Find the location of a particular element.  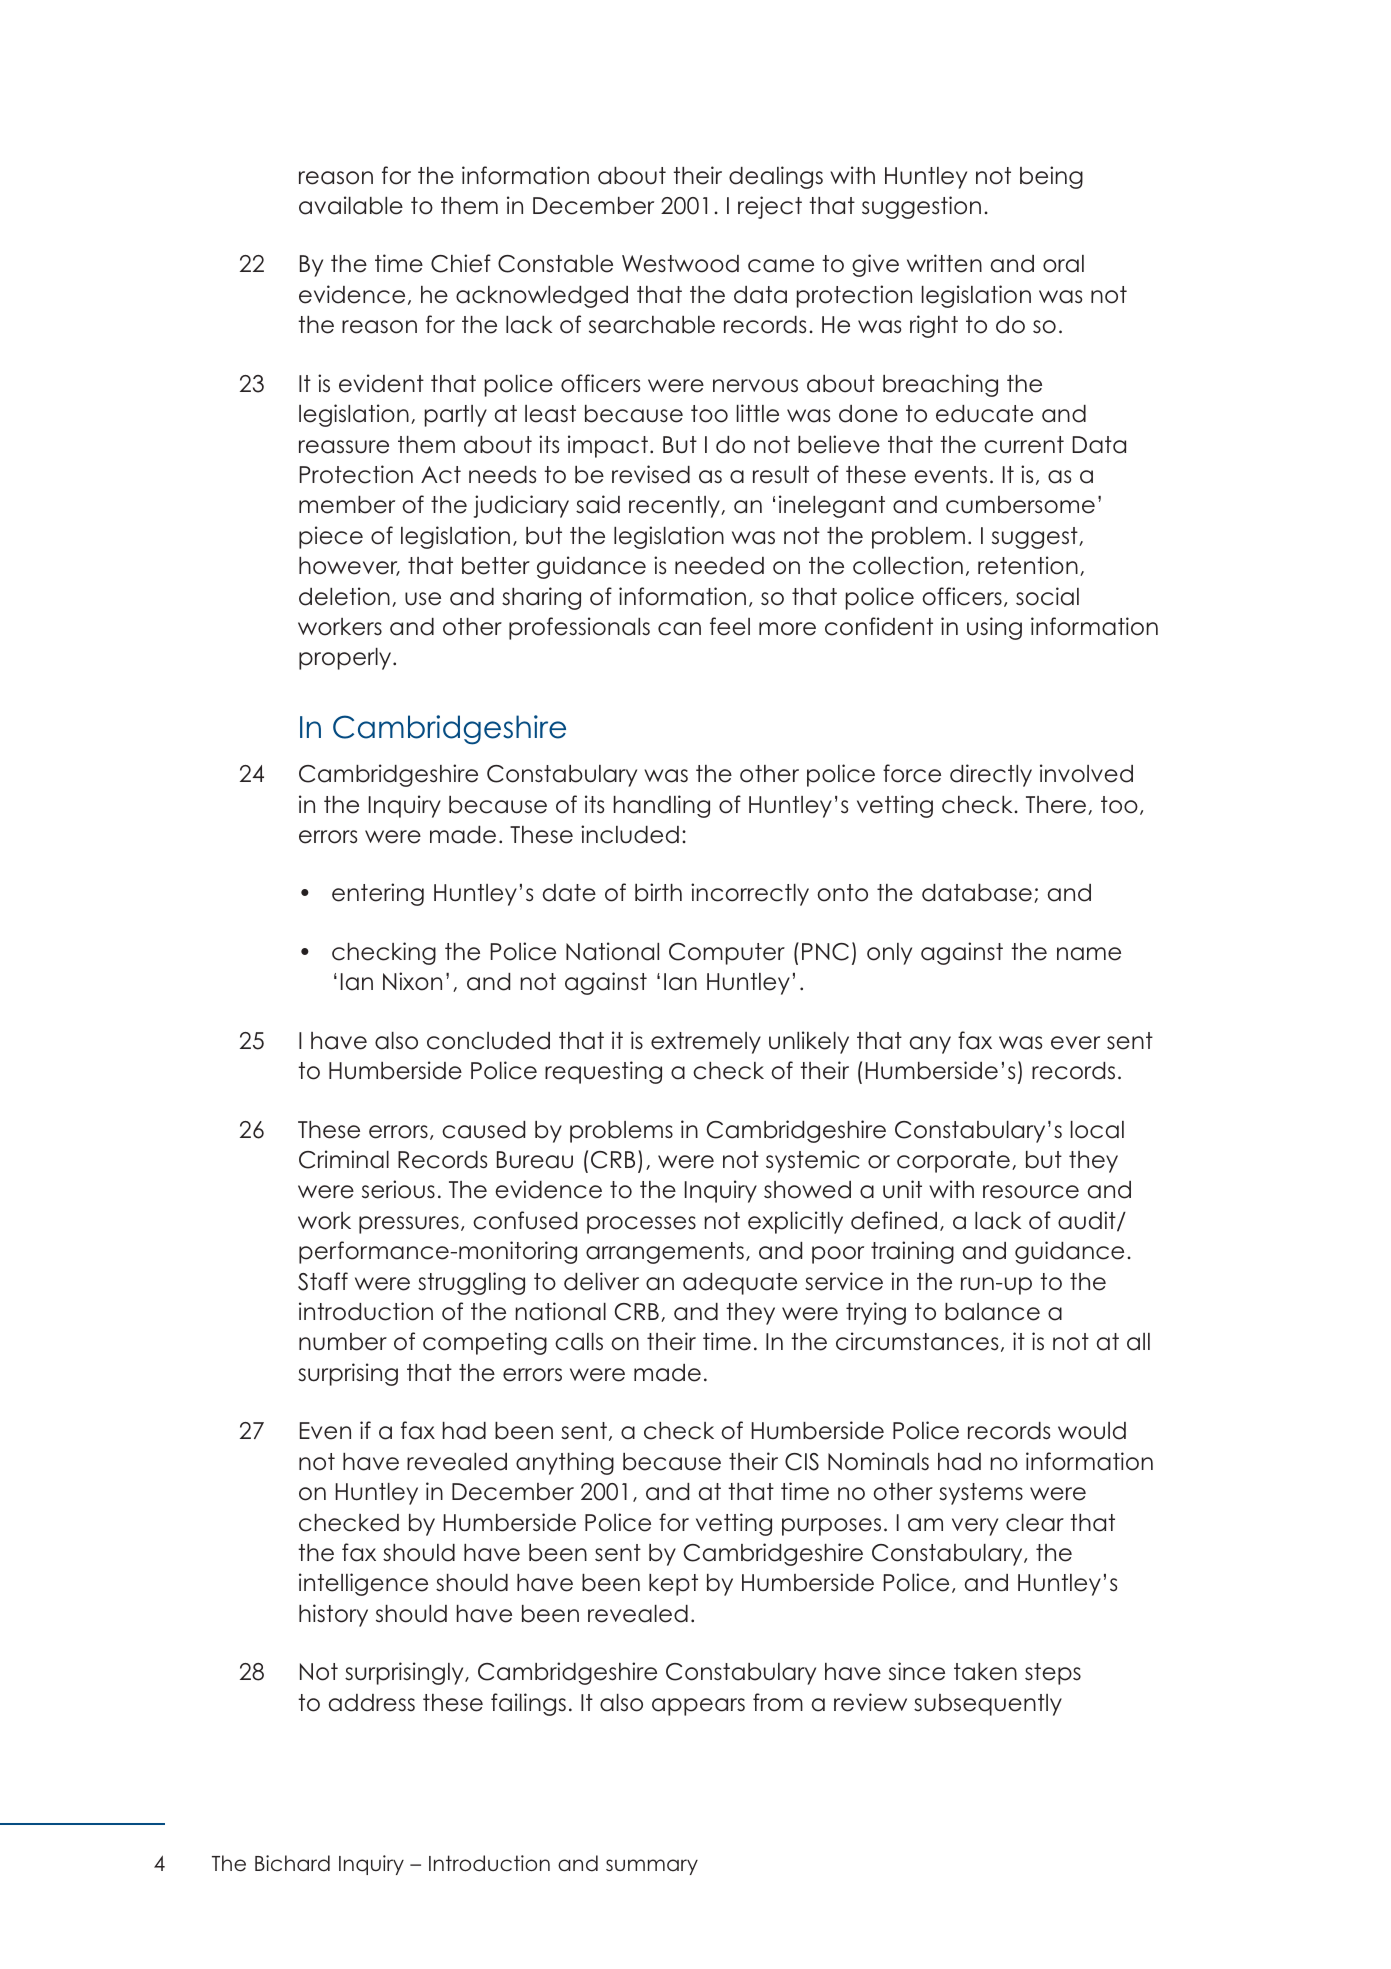

needed is located at coordinates (719, 566).
